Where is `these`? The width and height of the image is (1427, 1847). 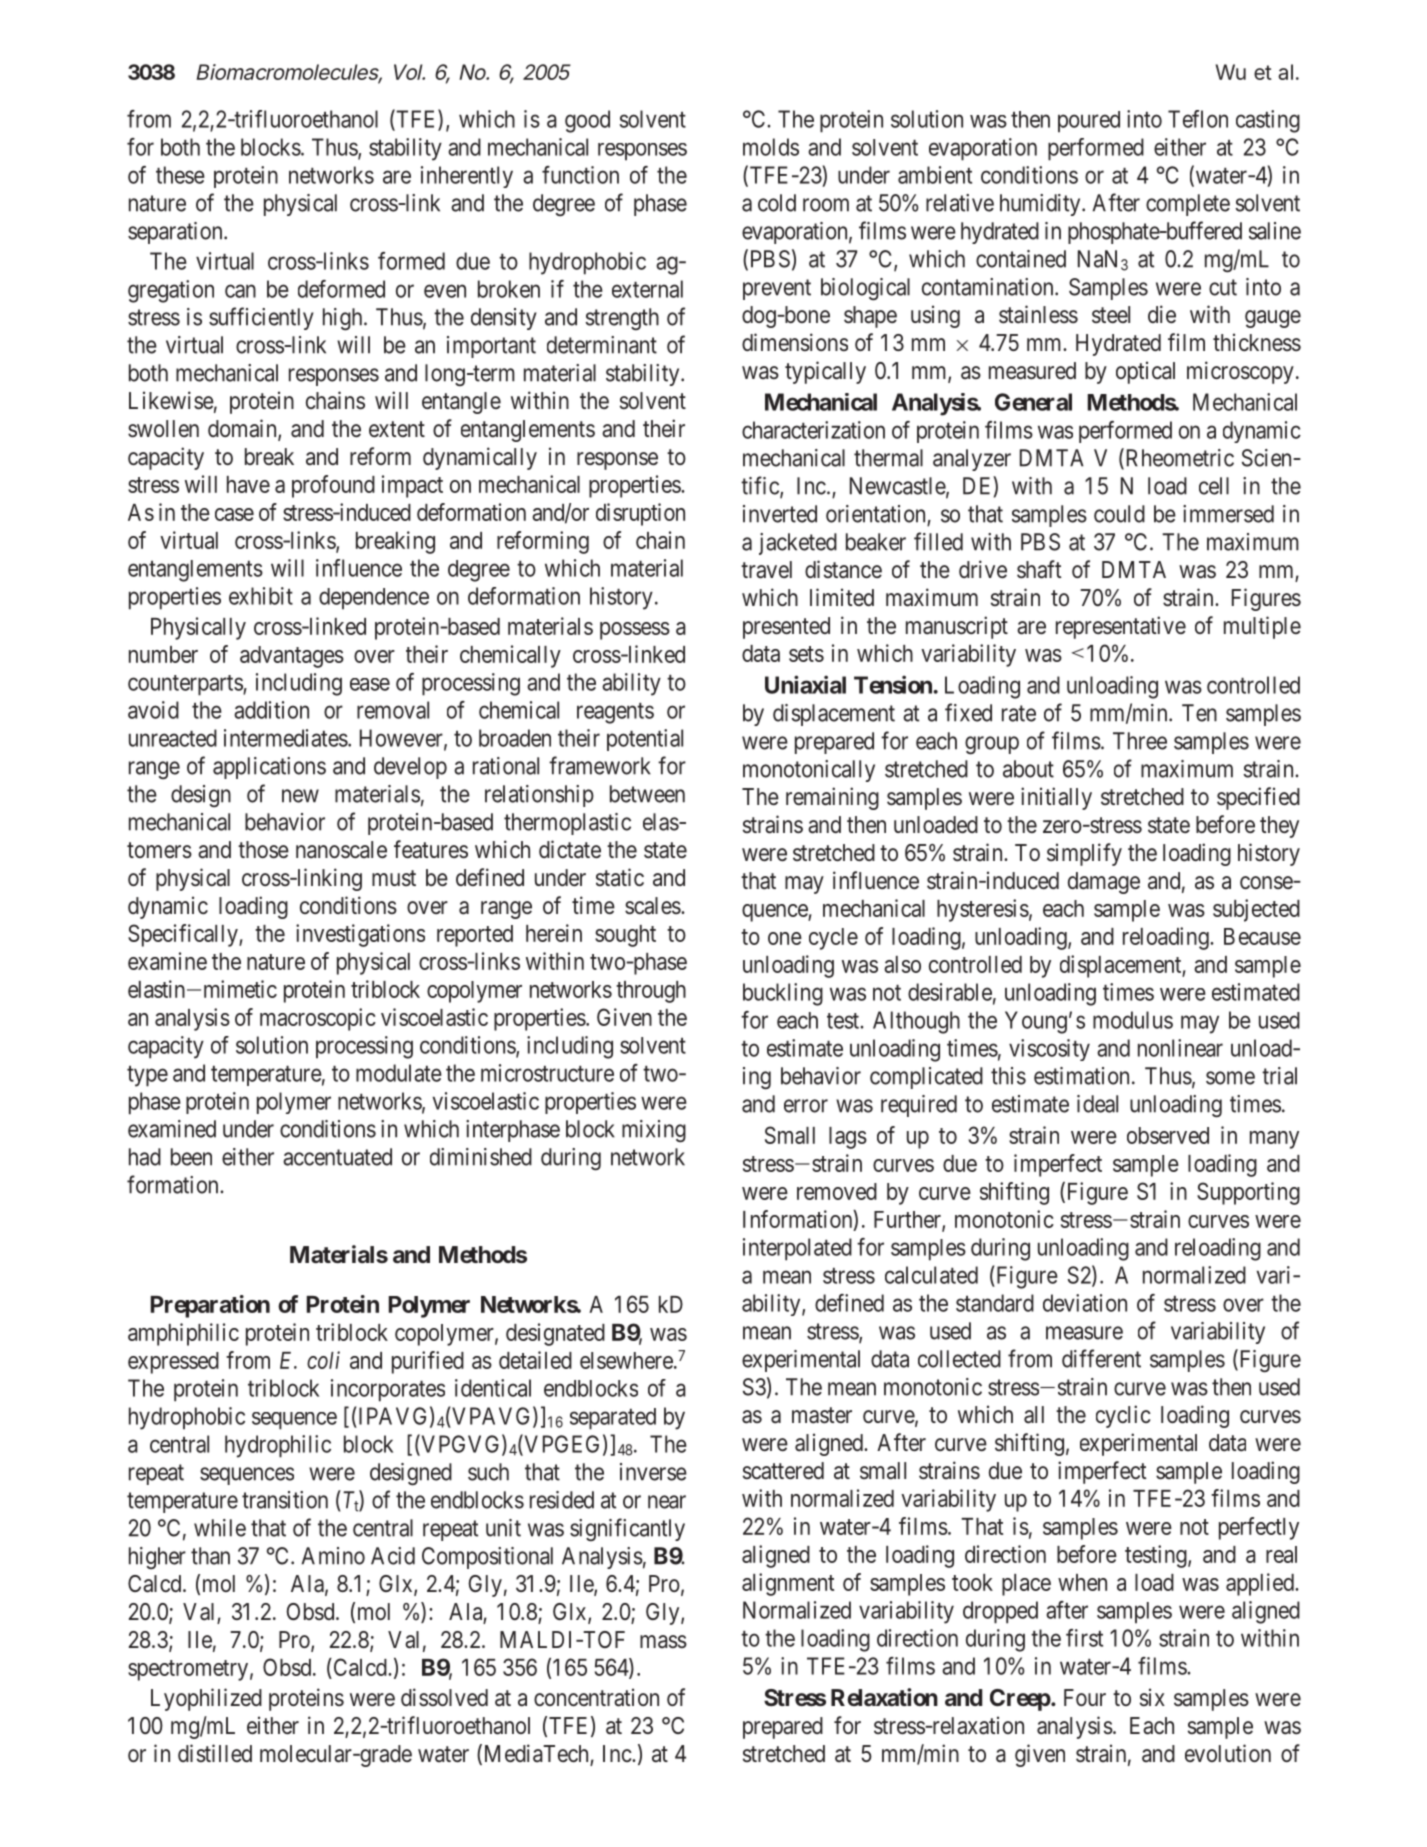 these is located at coordinates (180, 175).
